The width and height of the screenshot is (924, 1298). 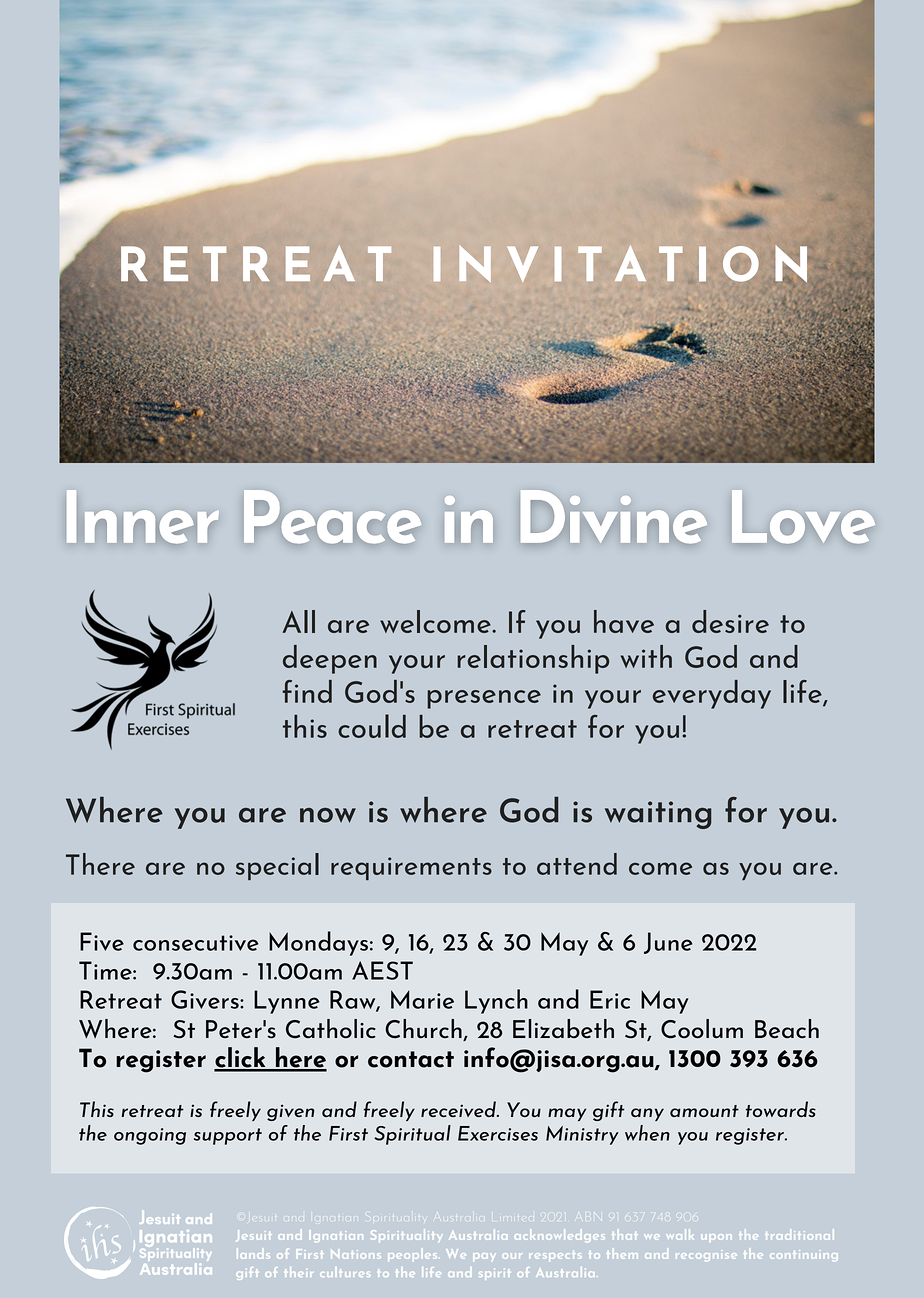 What do you see at coordinates (658, 815) in the screenshot?
I see `waiting` at bounding box center [658, 815].
